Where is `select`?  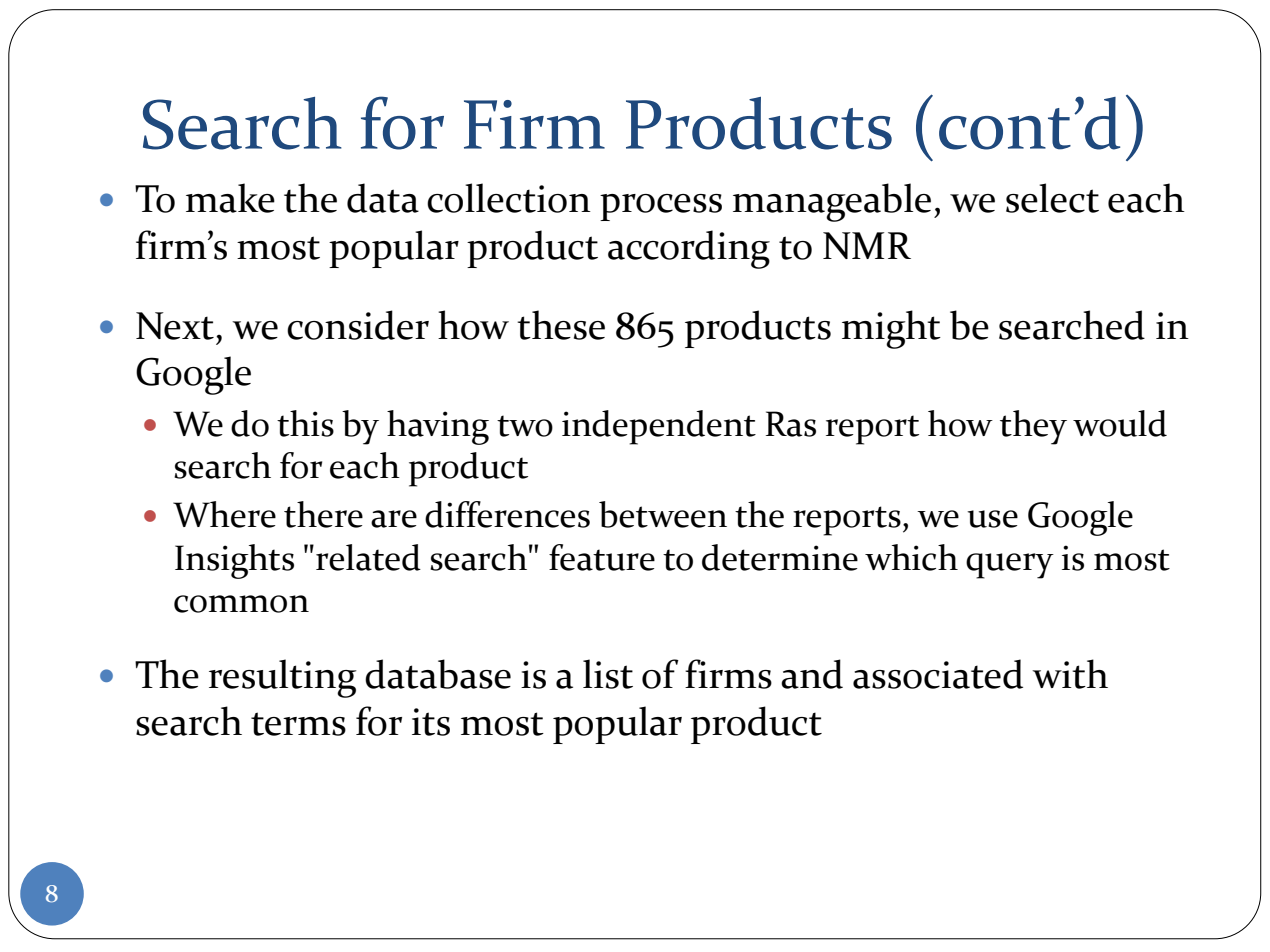
select is located at coordinates (1052, 198).
